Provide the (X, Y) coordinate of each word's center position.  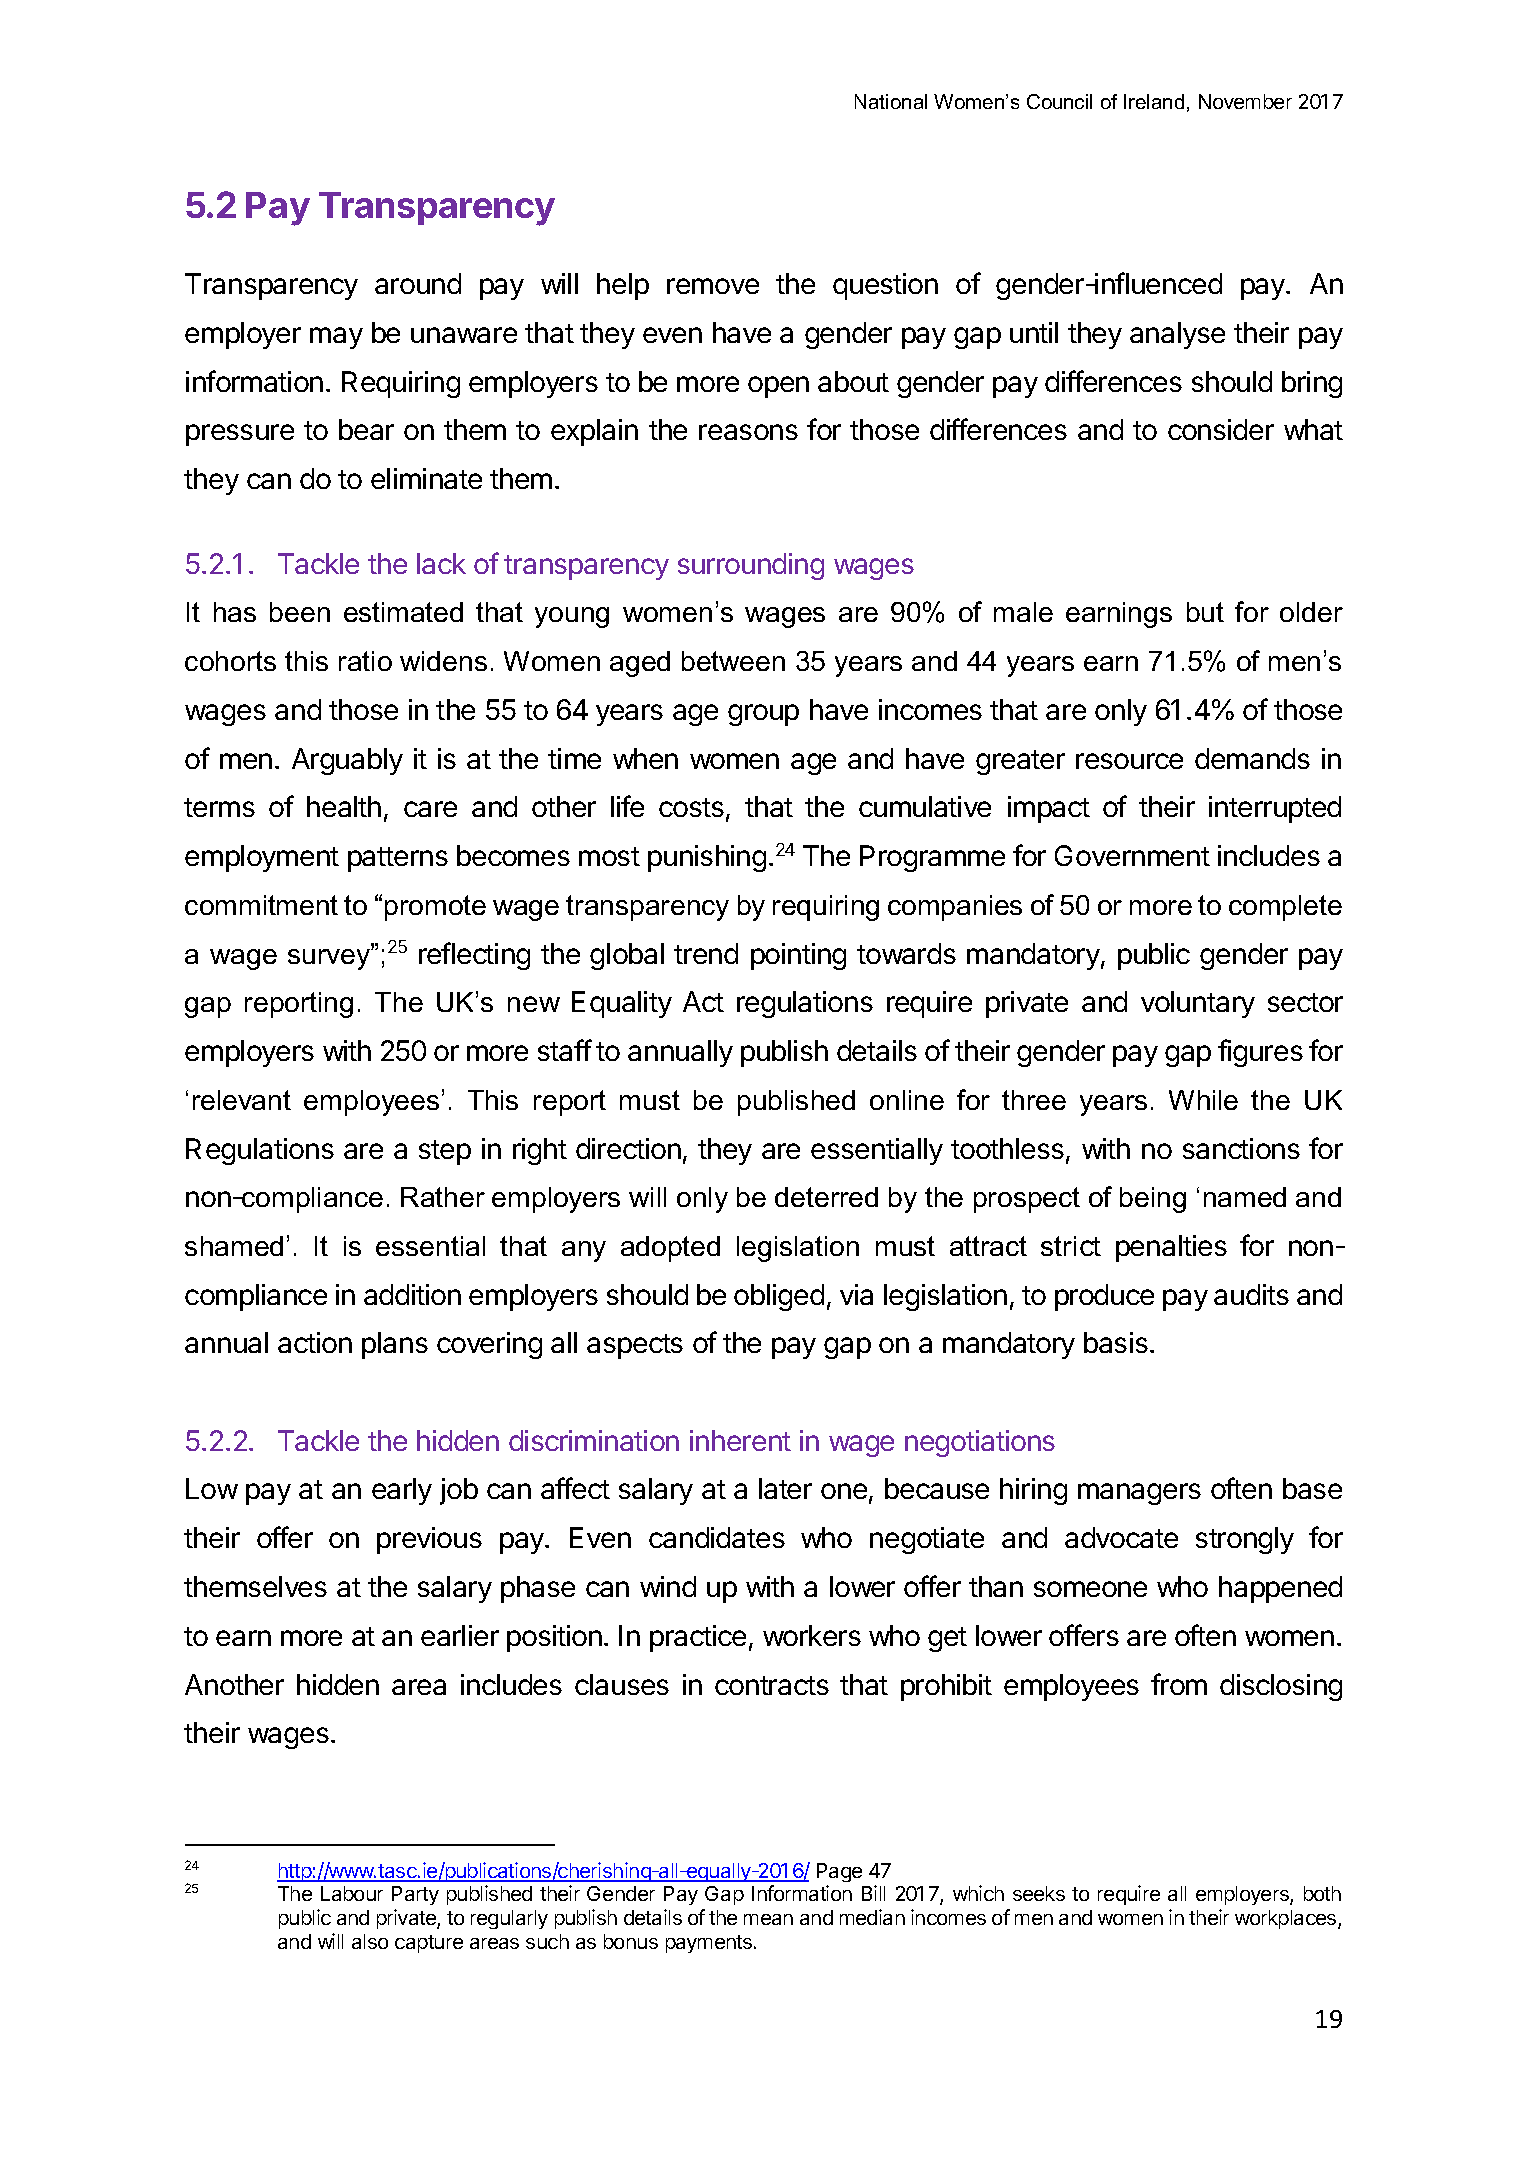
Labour (352, 1893)
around (418, 283)
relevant (242, 1100)
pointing (798, 956)
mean (768, 1919)
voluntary (1198, 1004)
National (891, 101)
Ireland (1154, 101)
